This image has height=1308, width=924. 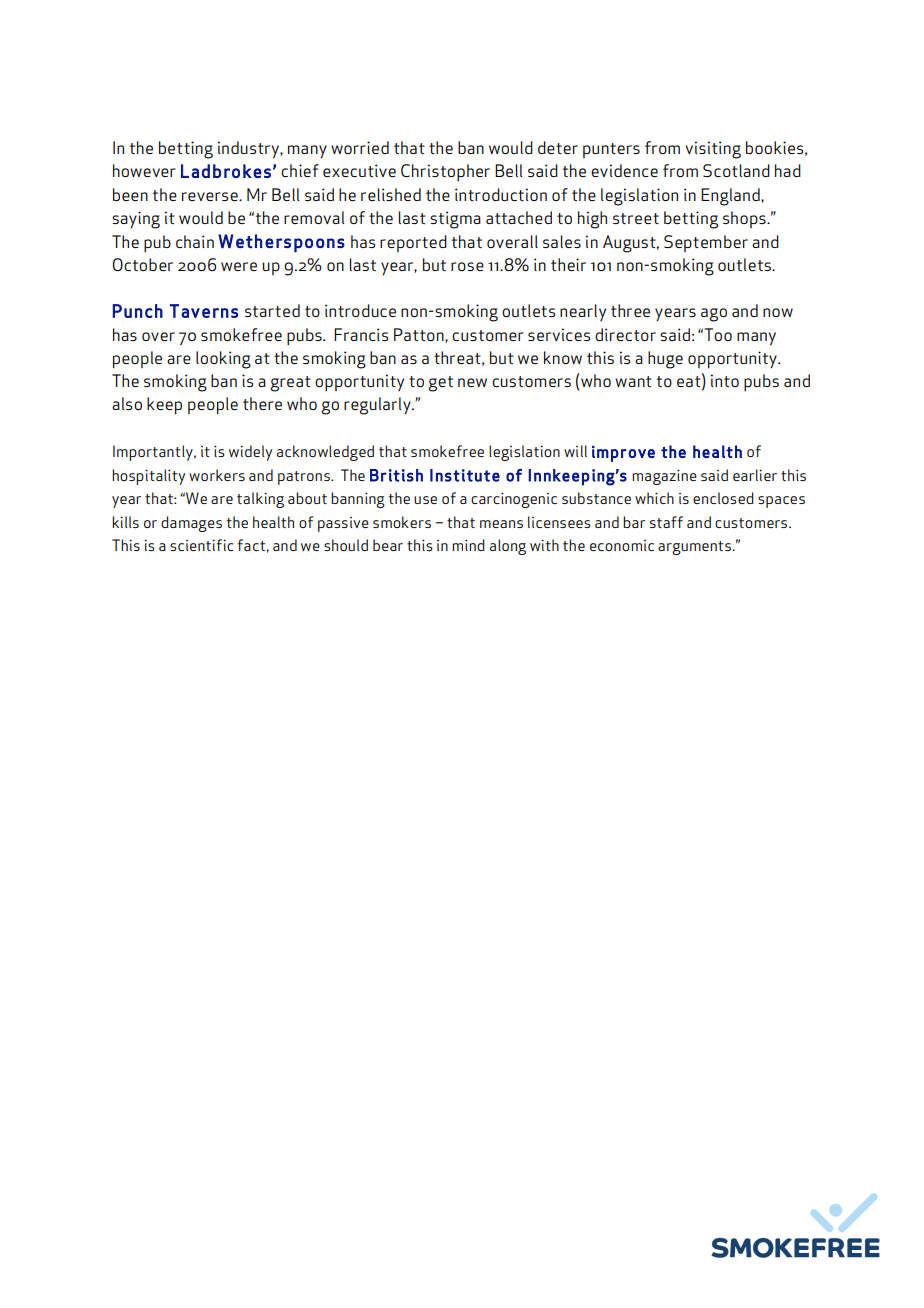 What do you see at coordinates (202, 545) in the image?
I see `scientific` at bounding box center [202, 545].
